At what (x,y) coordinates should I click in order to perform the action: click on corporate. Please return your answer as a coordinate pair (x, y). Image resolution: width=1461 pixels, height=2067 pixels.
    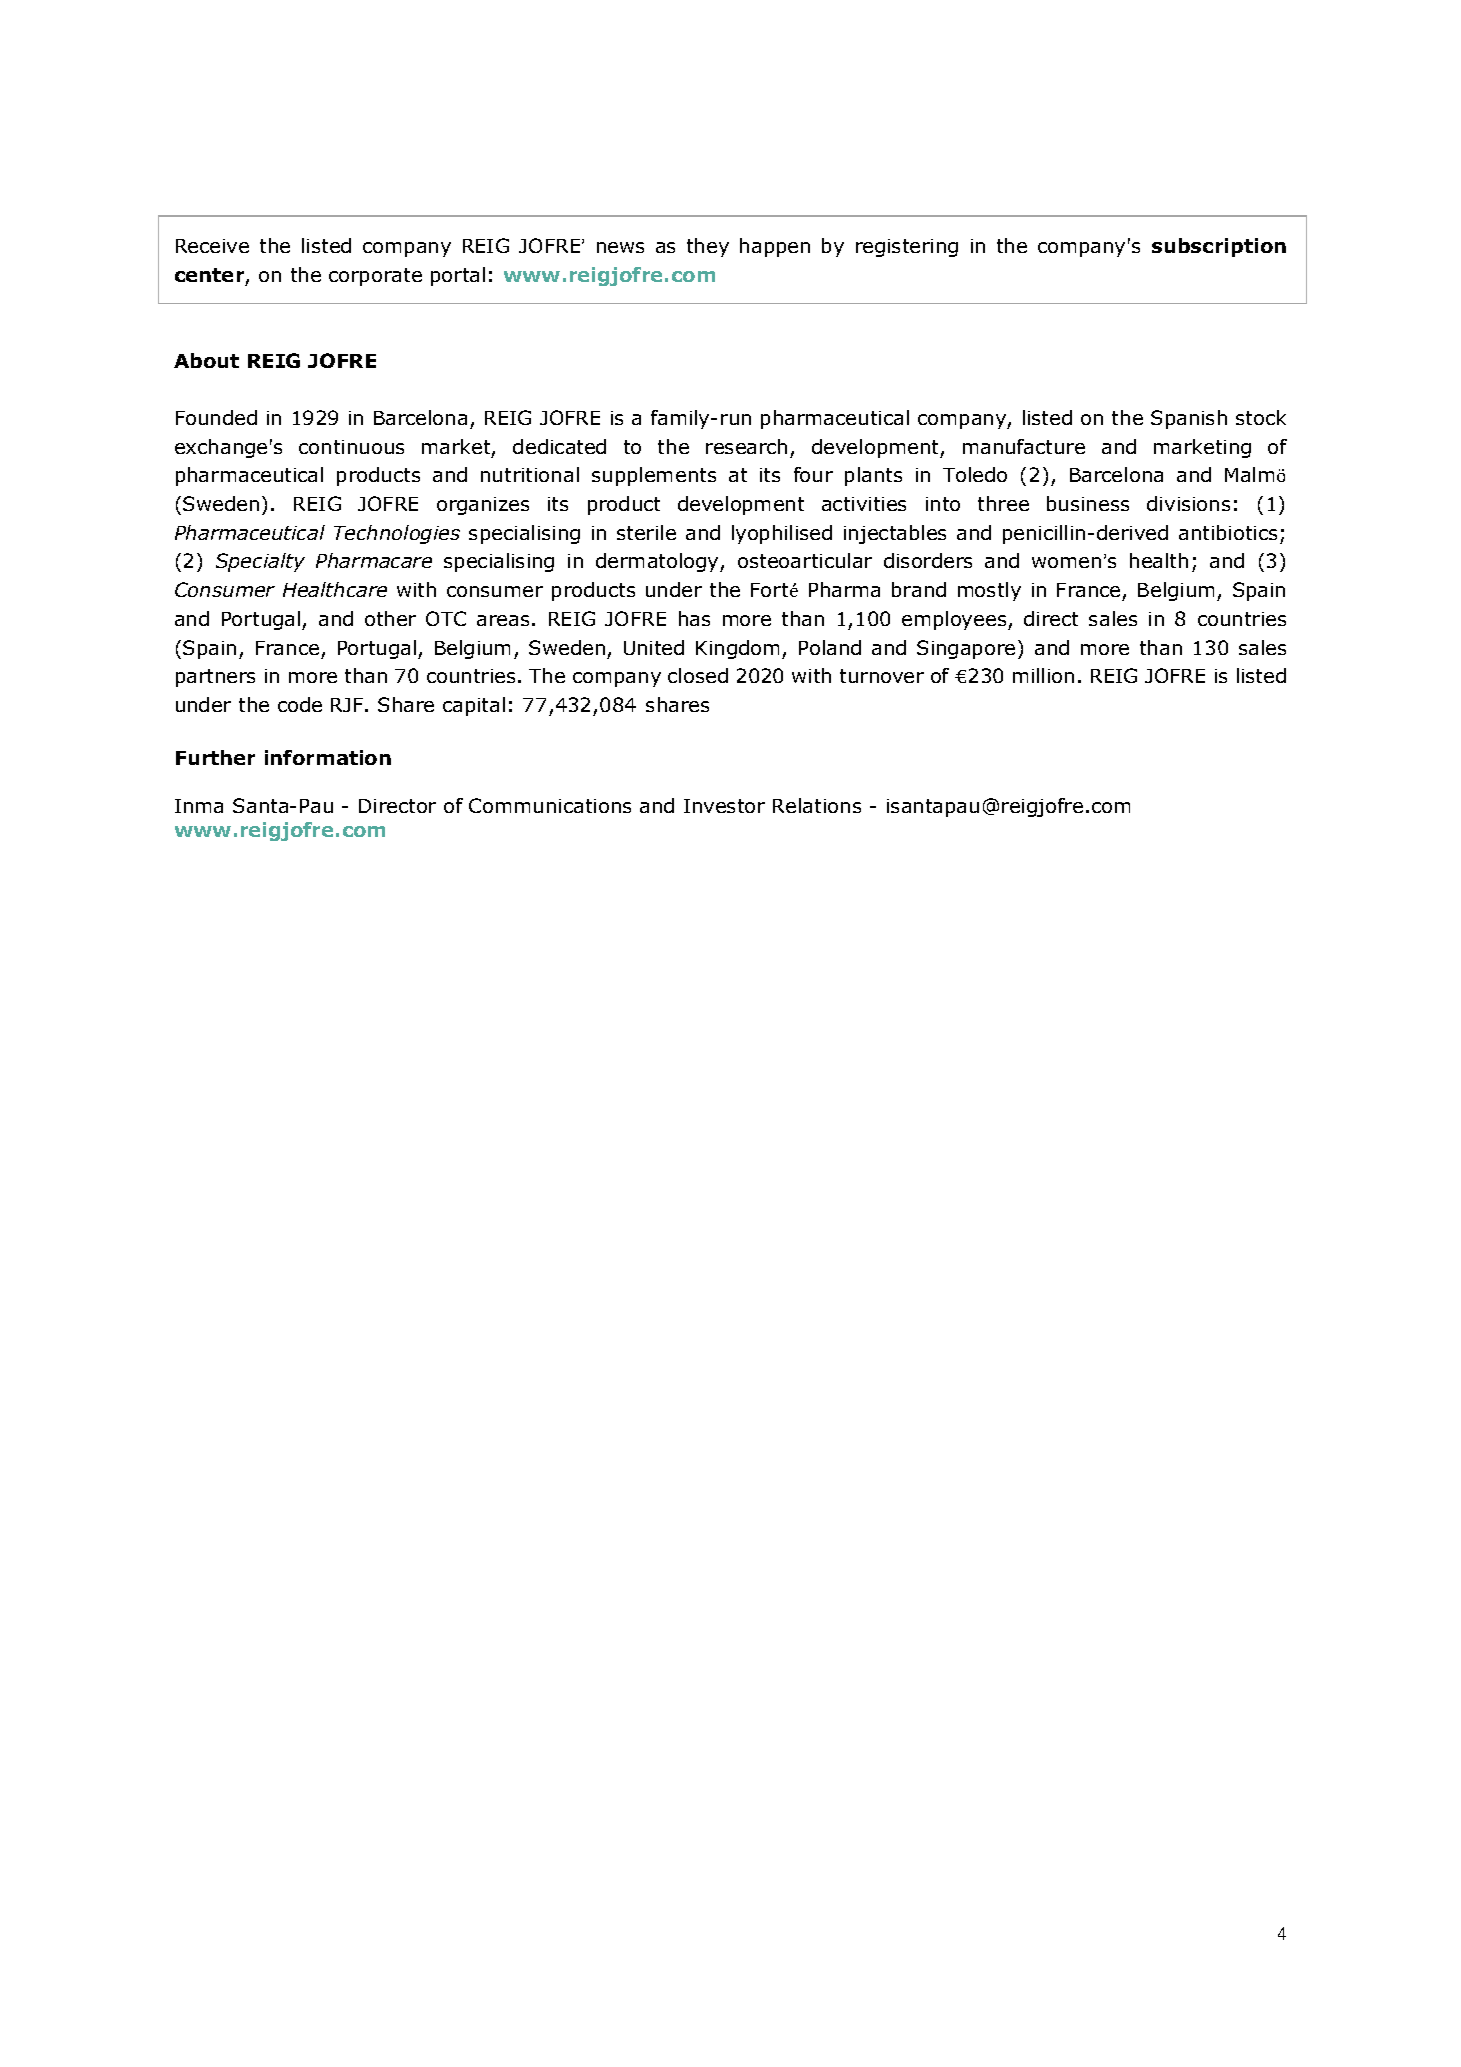
    Looking at the image, I should click on (375, 277).
